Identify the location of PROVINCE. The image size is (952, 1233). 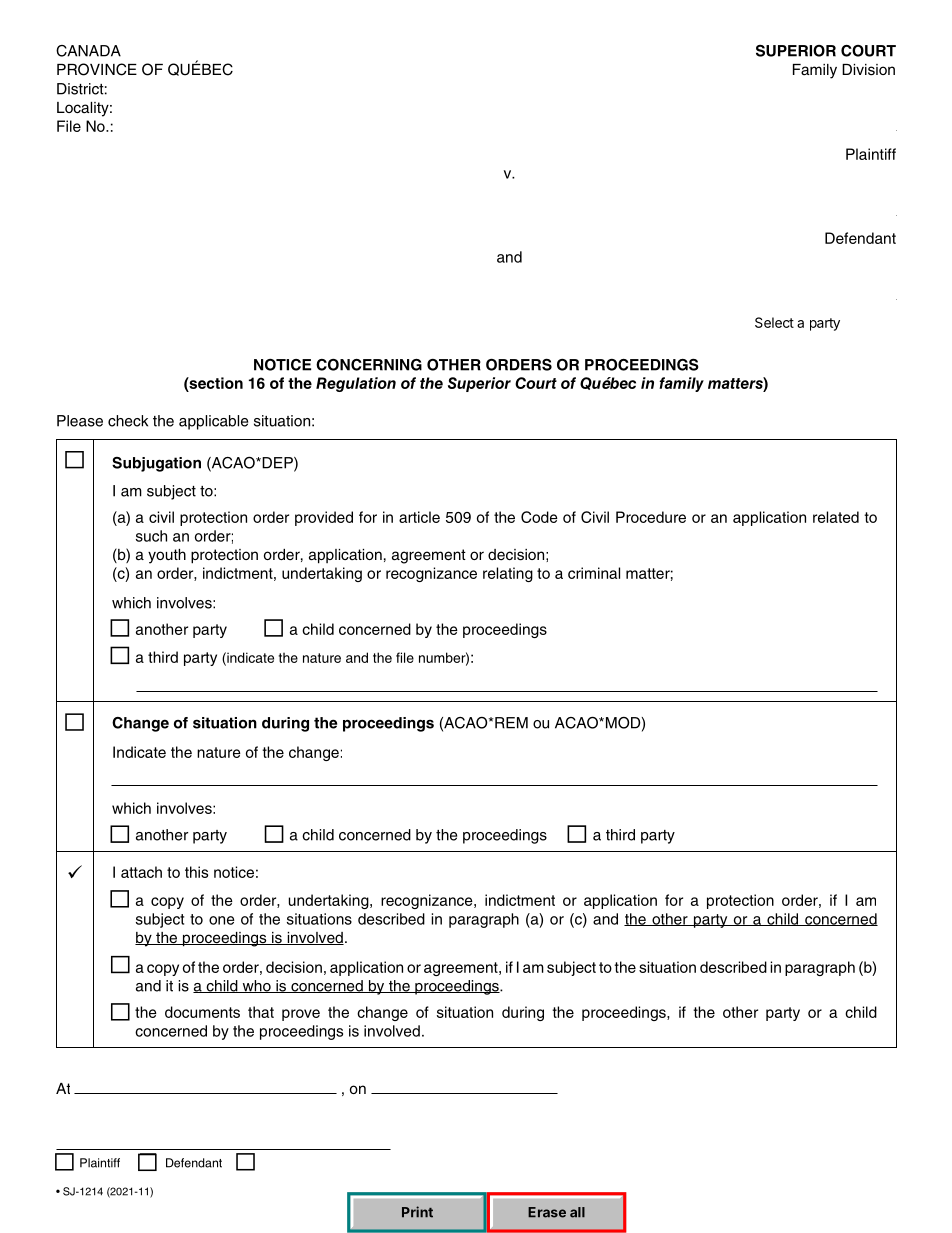
(97, 69).
